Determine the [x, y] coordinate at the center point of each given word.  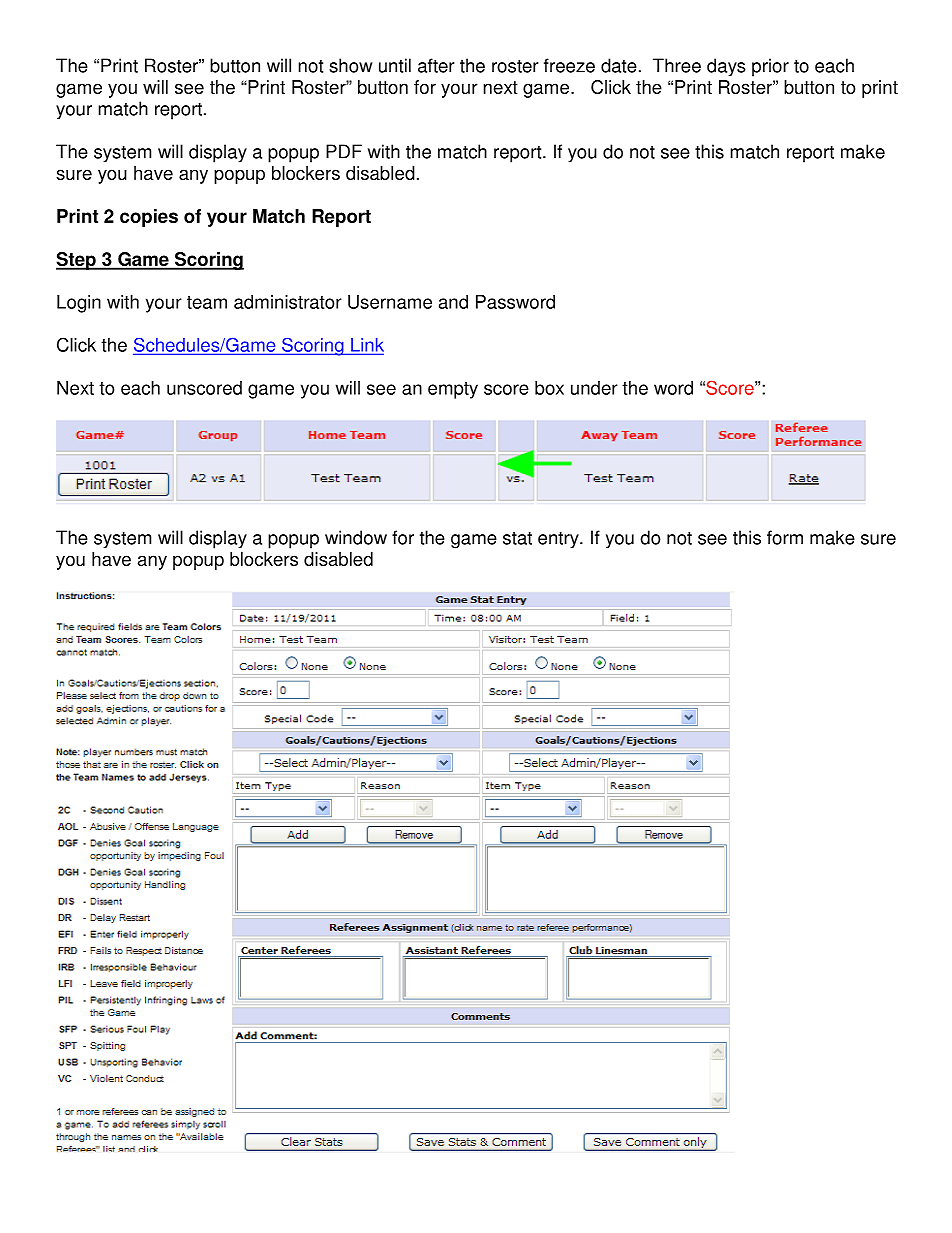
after [436, 65]
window [356, 537]
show [351, 65]
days [726, 67]
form [785, 537]
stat [517, 538]
